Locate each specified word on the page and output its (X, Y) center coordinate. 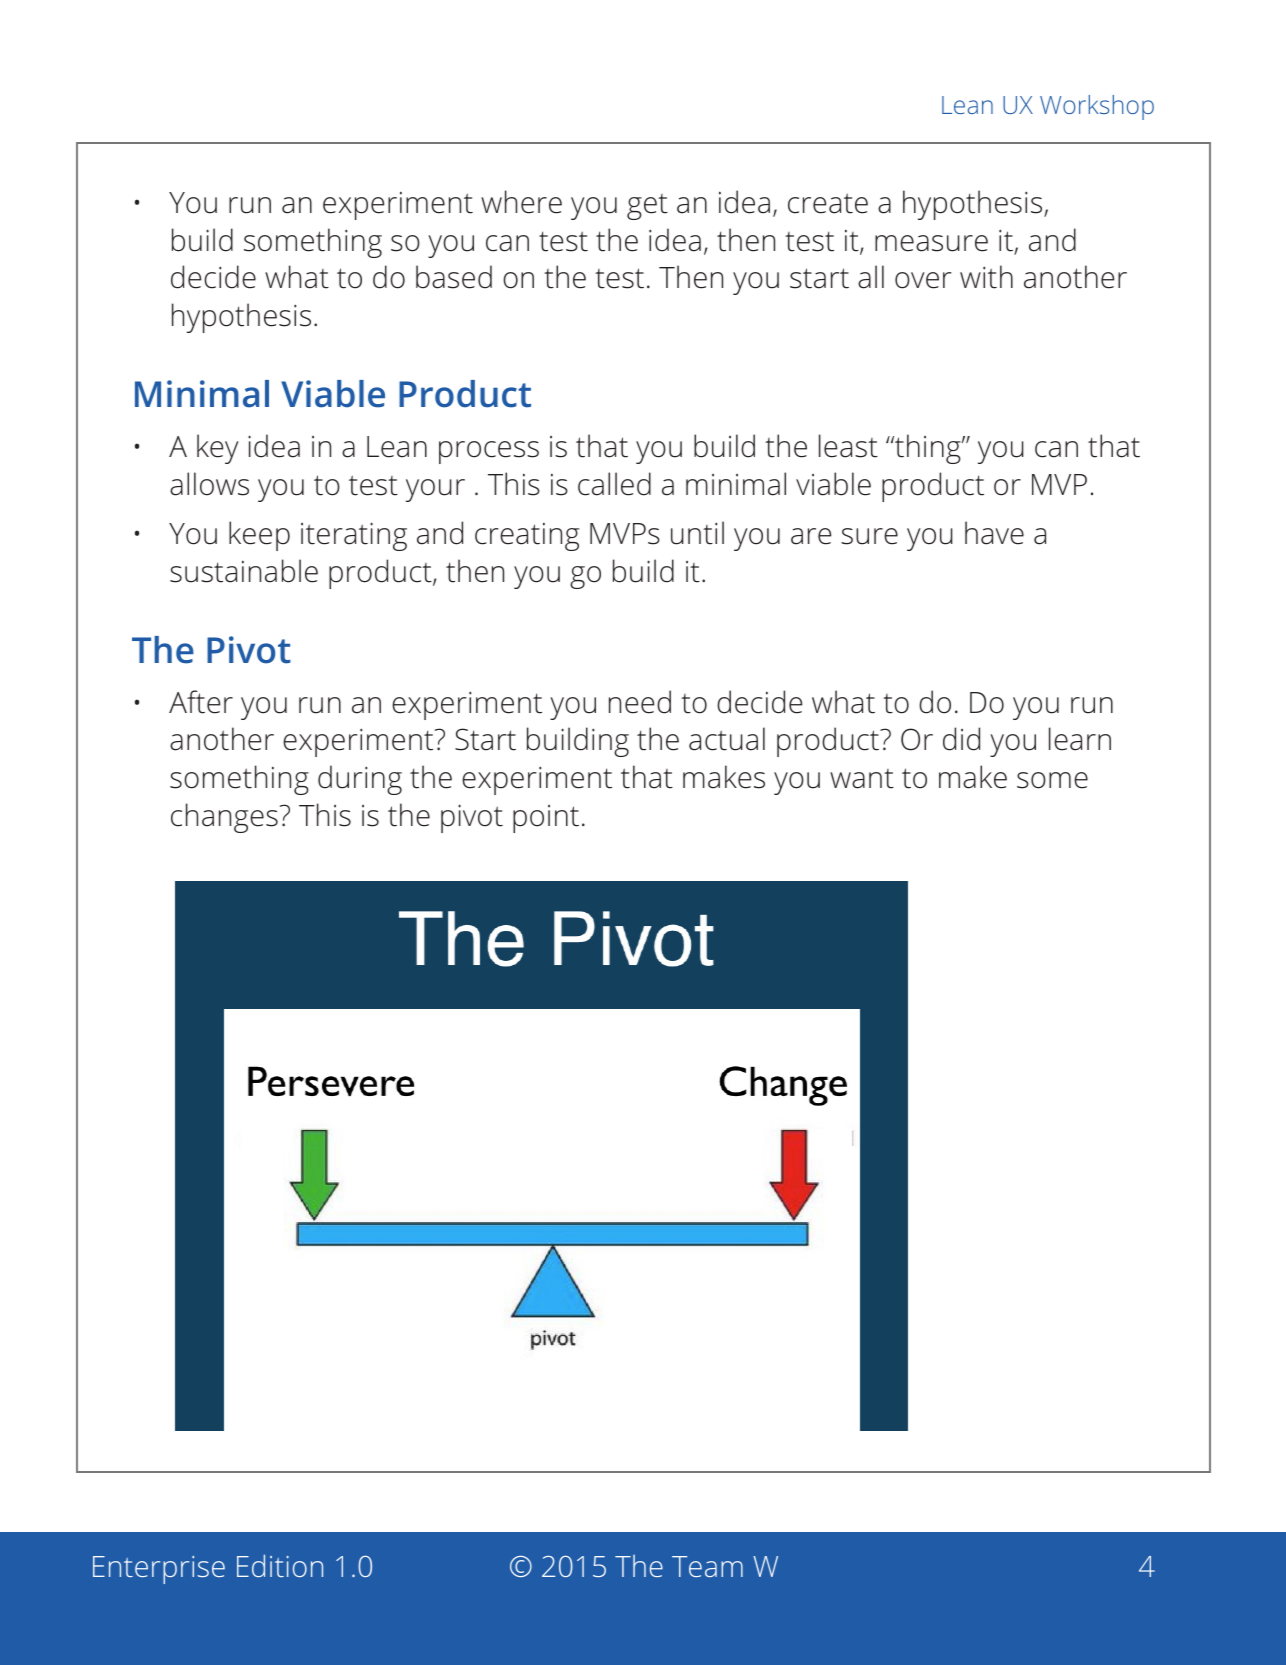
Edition (280, 1565)
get (647, 207)
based (454, 277)
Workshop (1097, 107)
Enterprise (159, 1570)
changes (224, 818)
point (546, 819)
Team (707, 1566)
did (961, 739)
